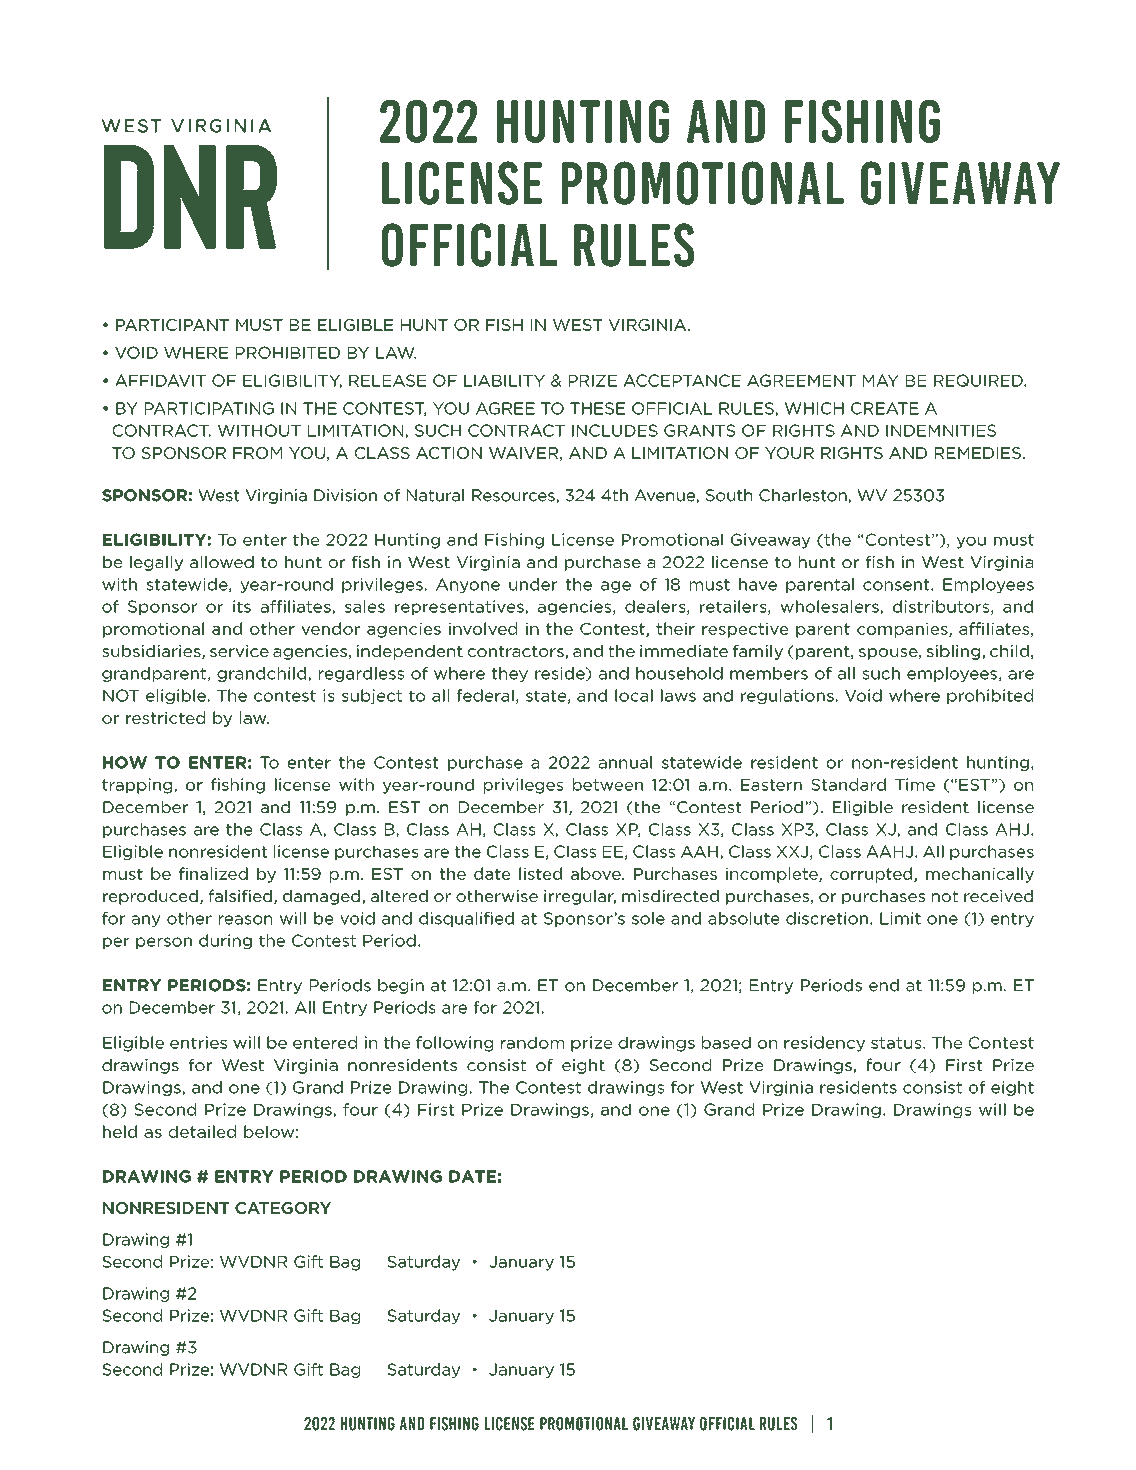 This screenshot has width=1136, height=1470. Describe the element at coordinates (915, 784) in the screenshot. I see `Time` at that location.
